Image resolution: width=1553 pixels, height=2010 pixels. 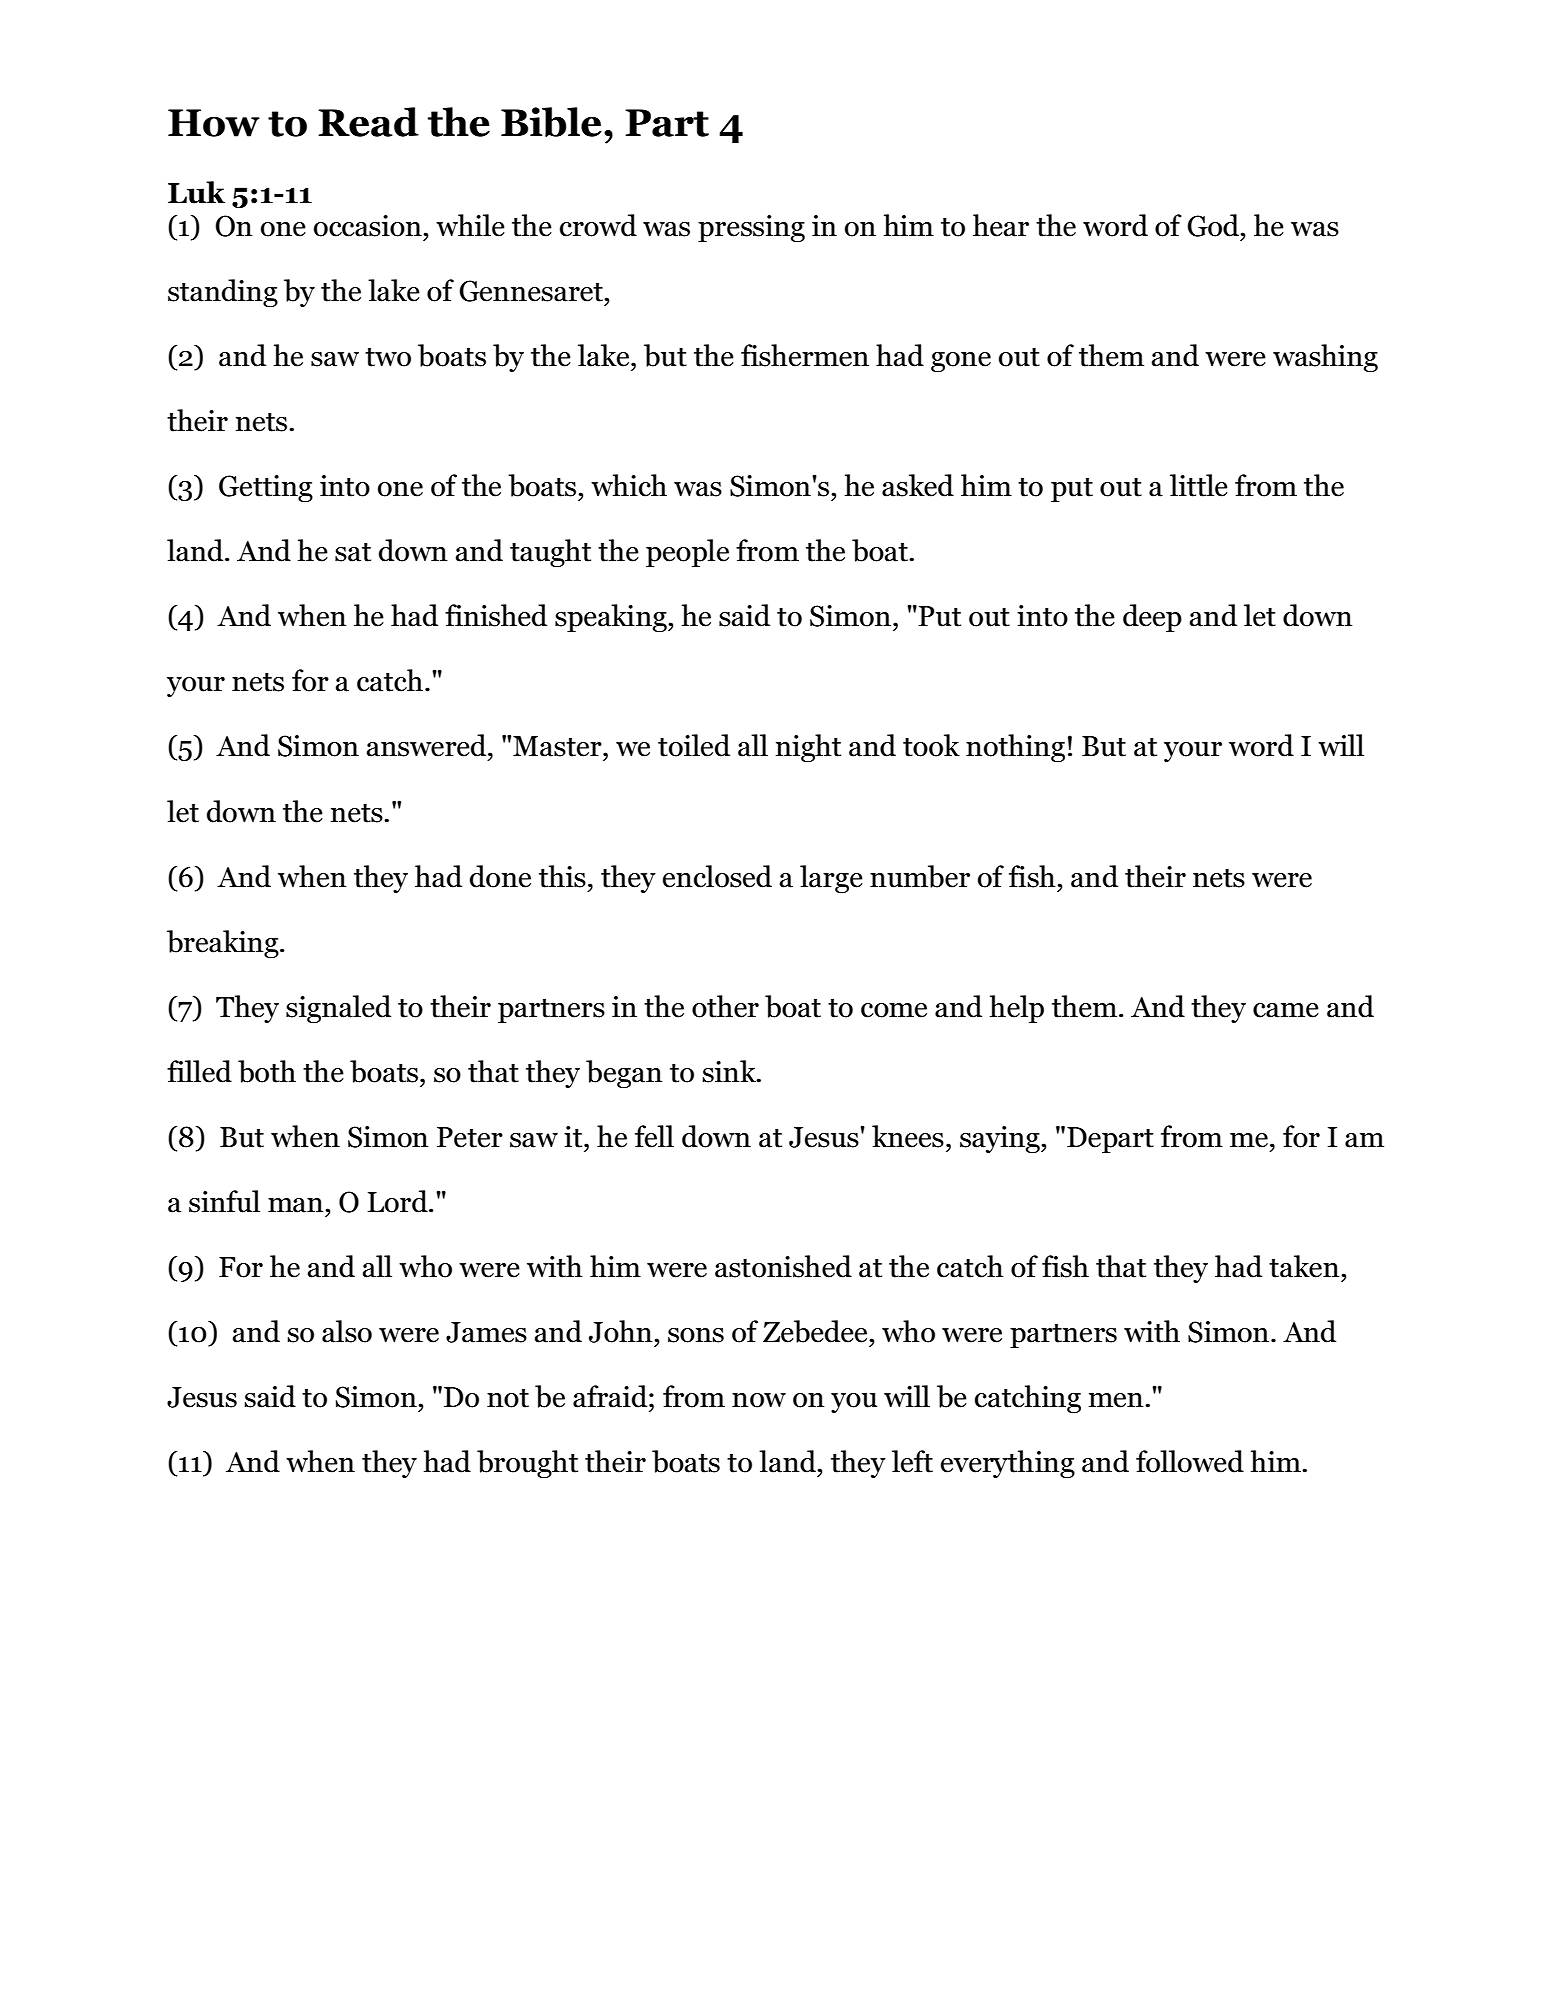 I want to click on followed, so click(x=1190, y=1461).
